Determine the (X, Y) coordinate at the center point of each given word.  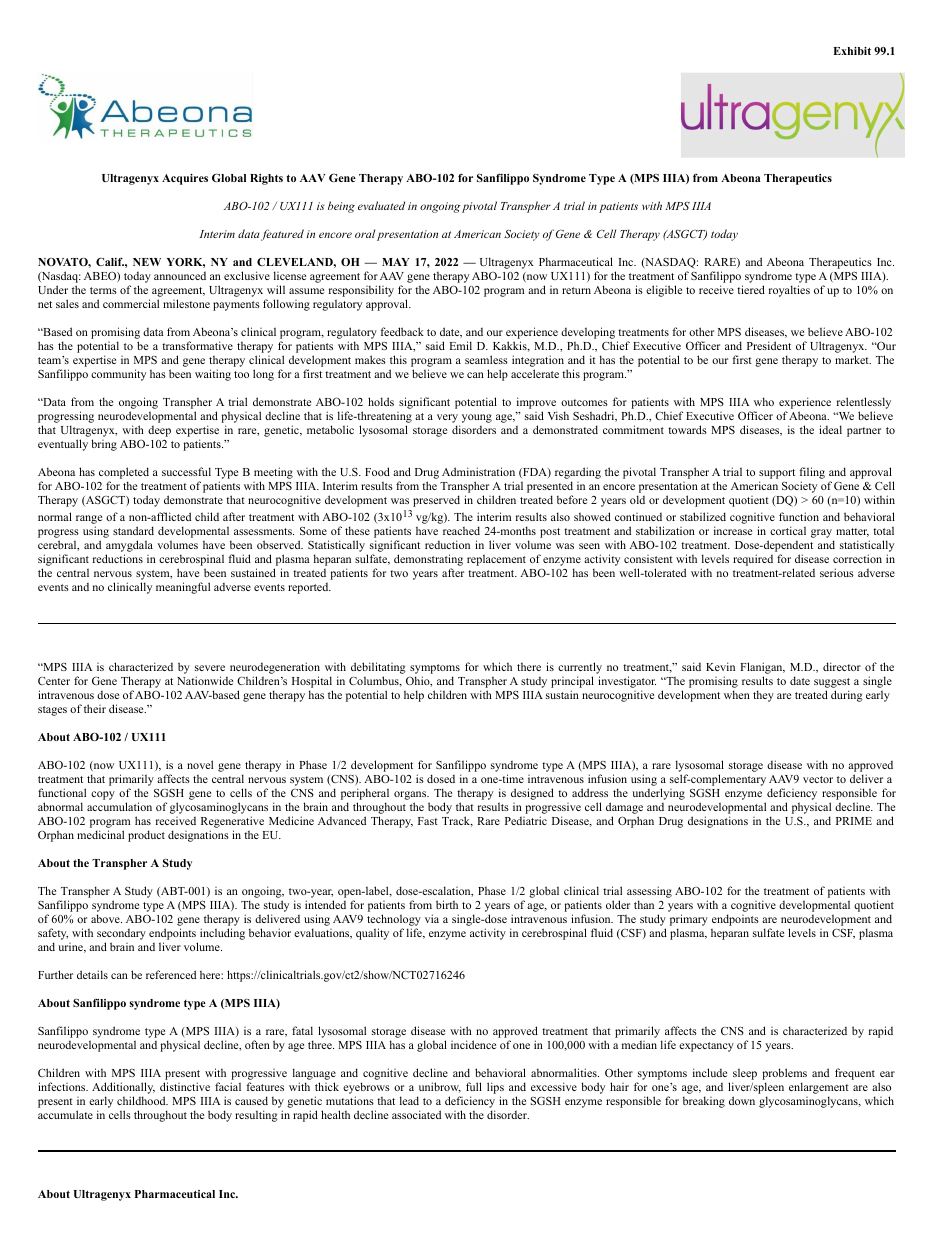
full (474, 1086)
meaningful (183, 588)
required (753, 560)
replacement (496, 560)
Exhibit (852, 51)
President (769, 345)
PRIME (854, 821)
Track (457, 821)
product (146, 836)
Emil (460, 345)
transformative (197, 345)
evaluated (381, 205)
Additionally (123, 1089)
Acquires (185, 179)
